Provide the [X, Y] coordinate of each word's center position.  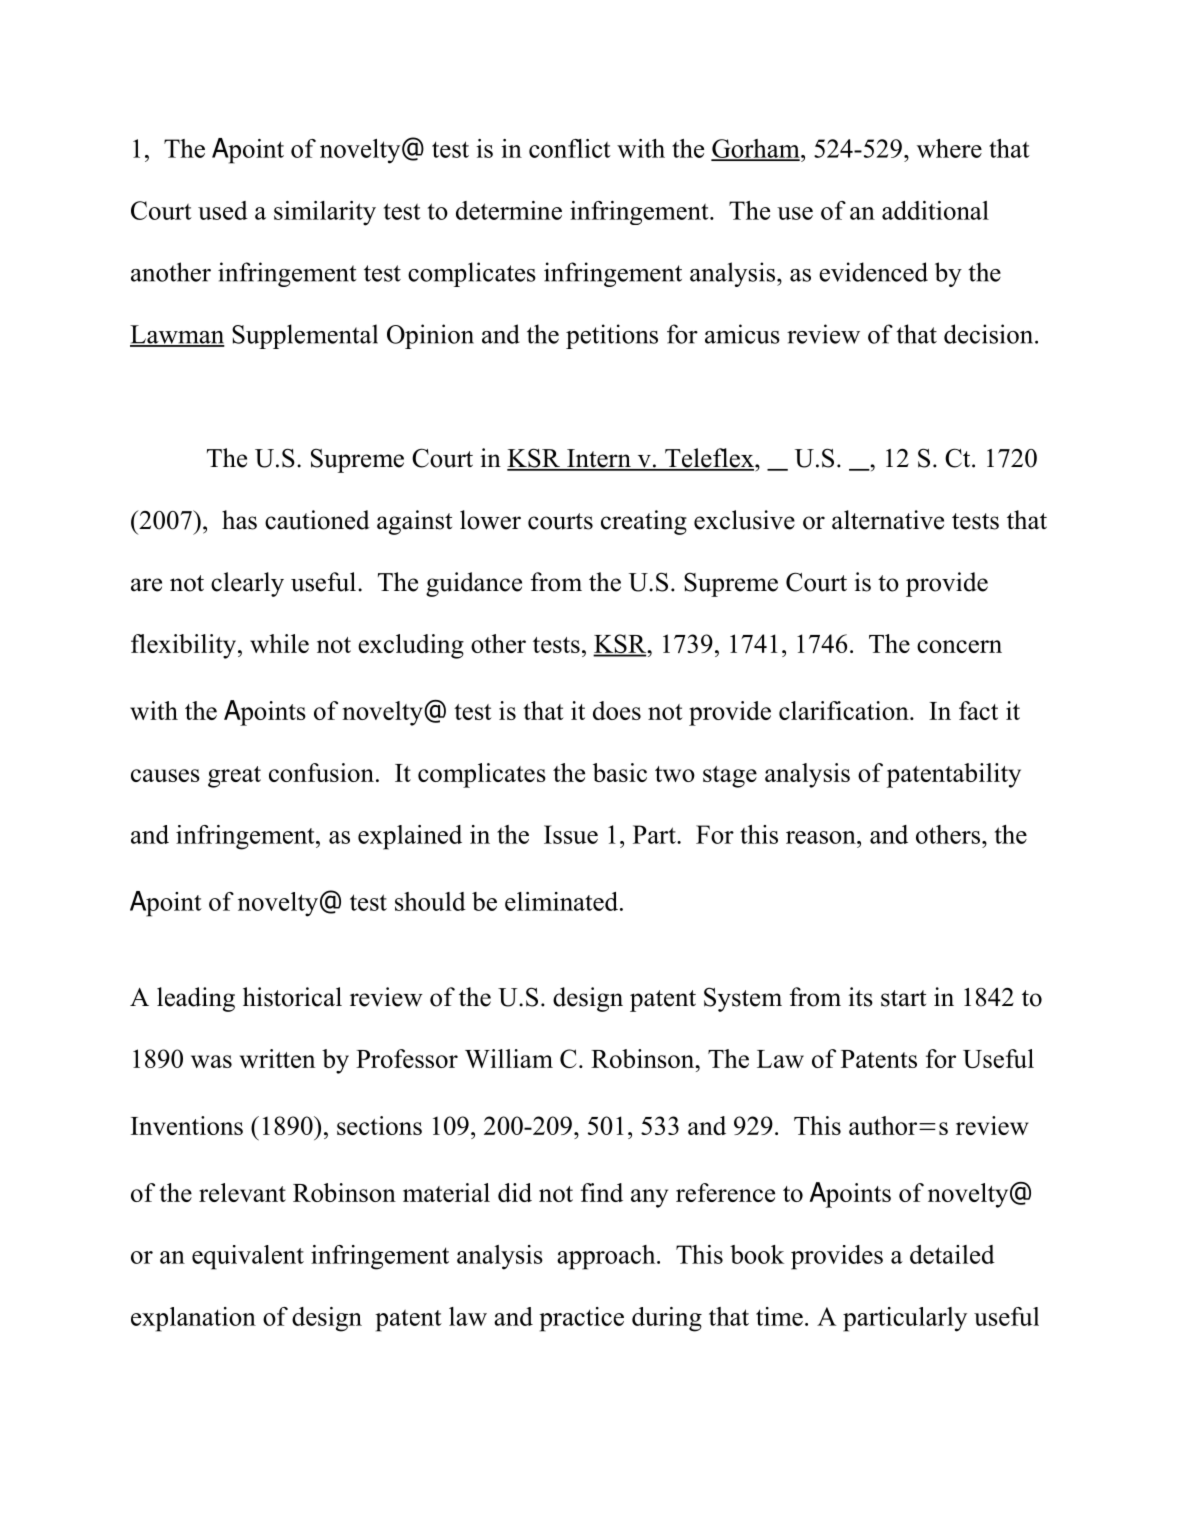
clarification [845, 710]
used [223, 210]
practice [581, 1319]
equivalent [248, 1257]
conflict [570, 148]
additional [935, 210]
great [234, 777]
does [617, 710]
